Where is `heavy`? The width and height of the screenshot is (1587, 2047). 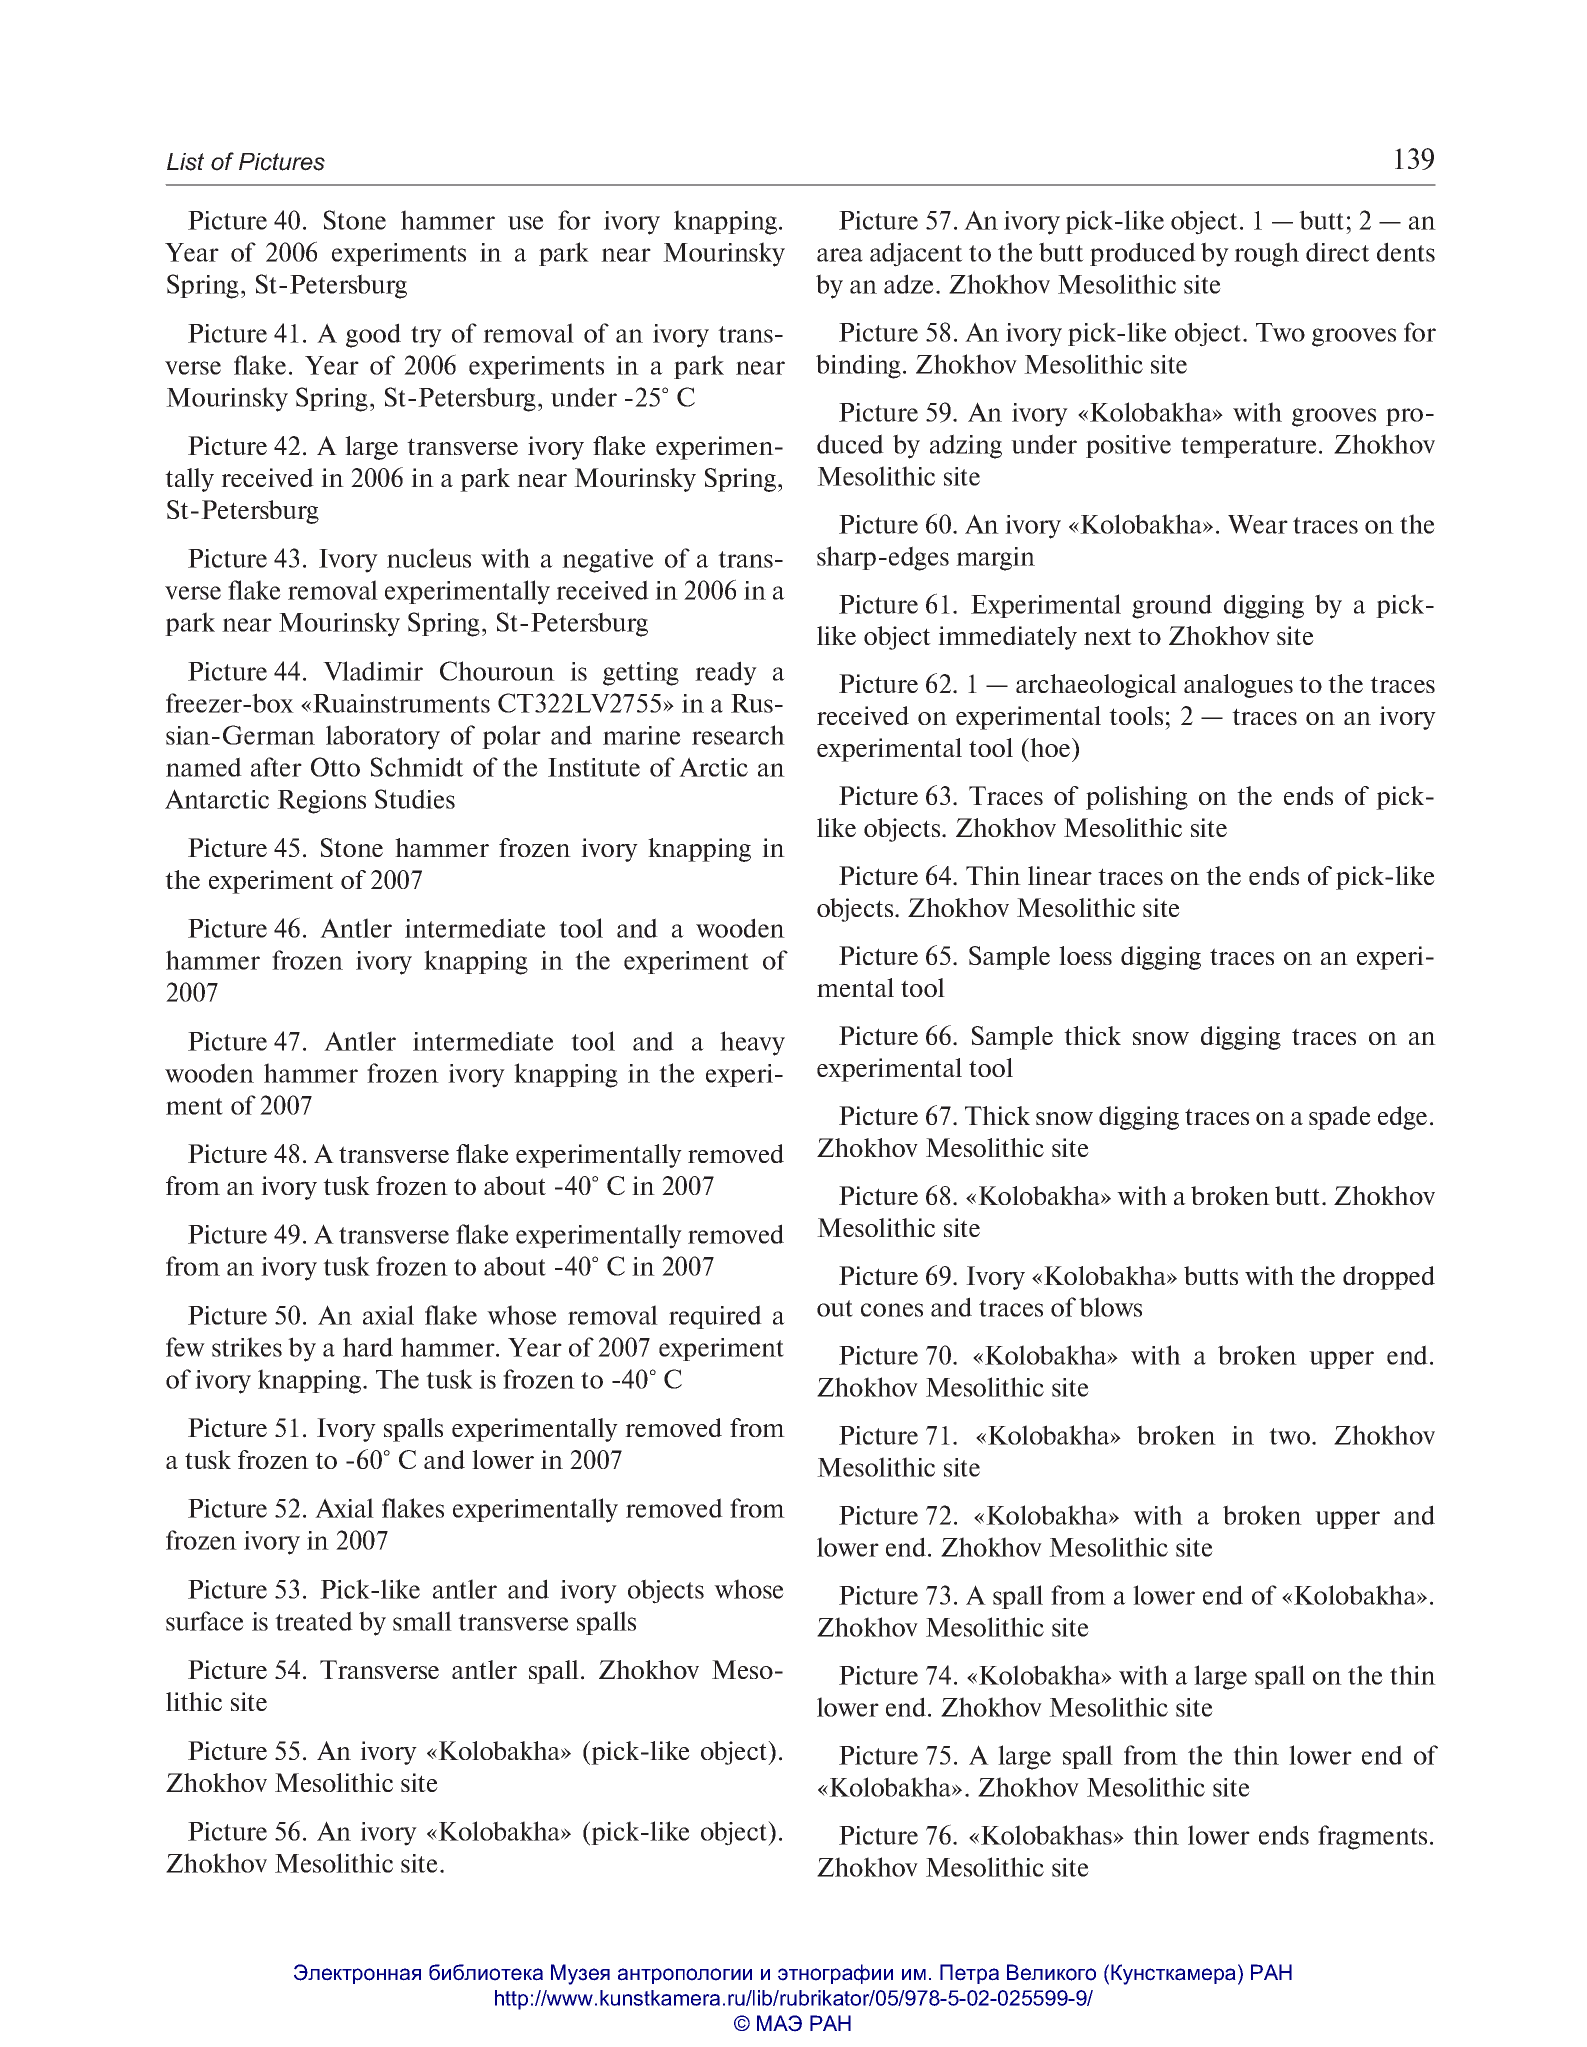 heavy is located at coordinates (752, 1043).
